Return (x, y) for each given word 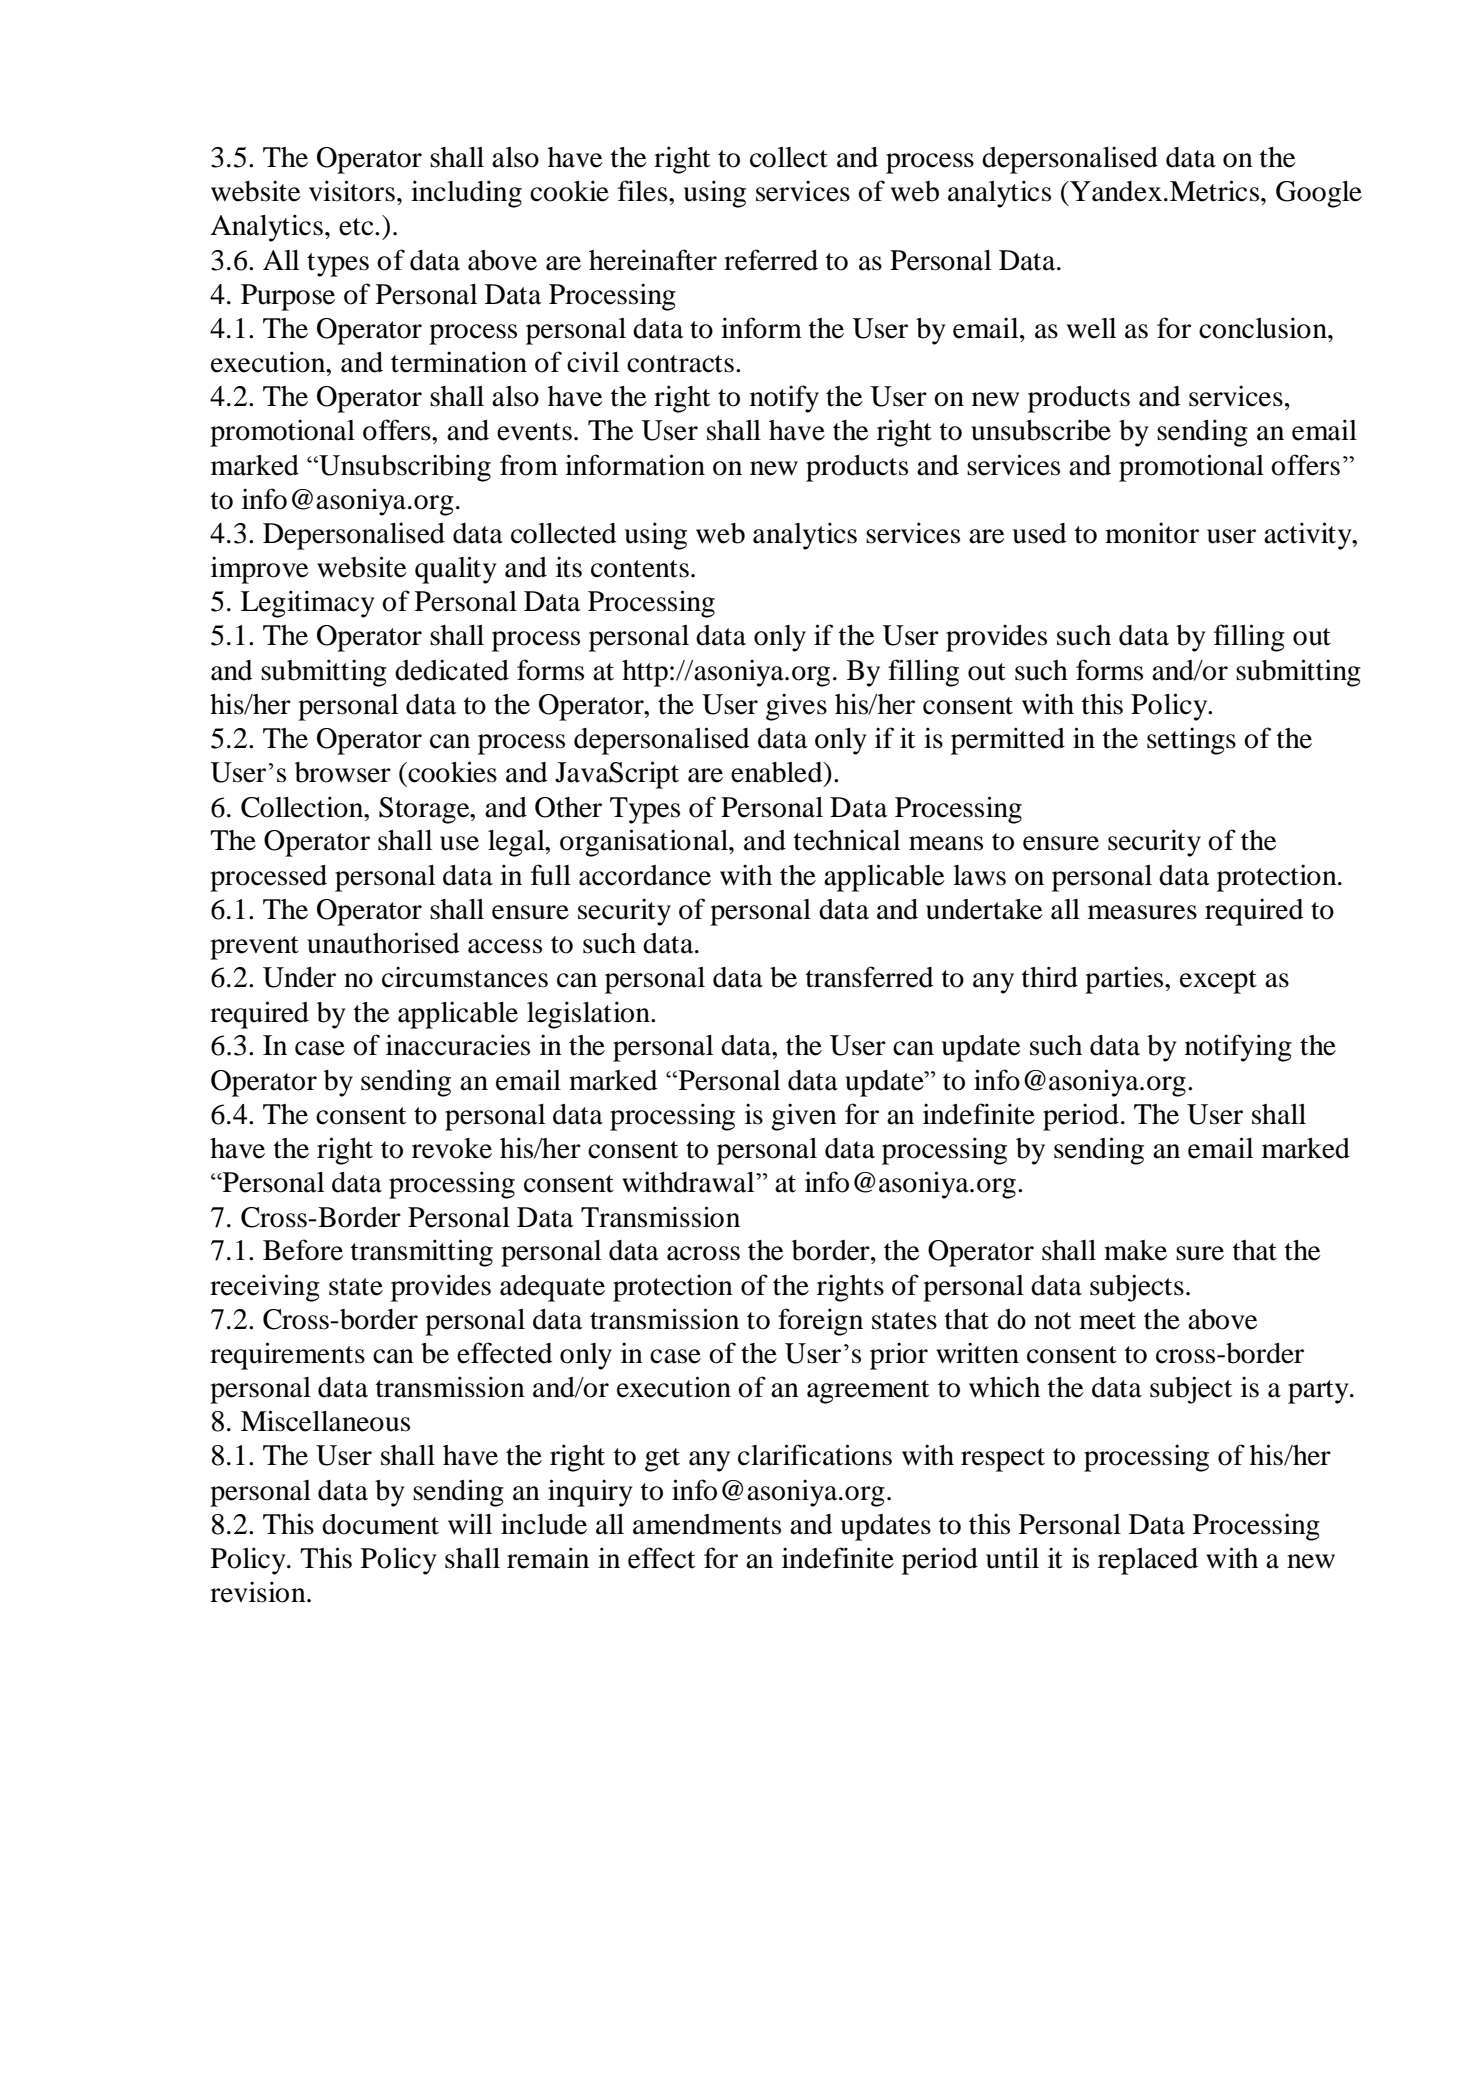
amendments (707, 1524)
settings (1191, 741)
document (380, 1524)
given (804, 1117)
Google (1319, 194)
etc (357, 227)
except (1218, 982)
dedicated (452, 670)
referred (771, 260)
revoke (452, 1148)
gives (796, 707)
